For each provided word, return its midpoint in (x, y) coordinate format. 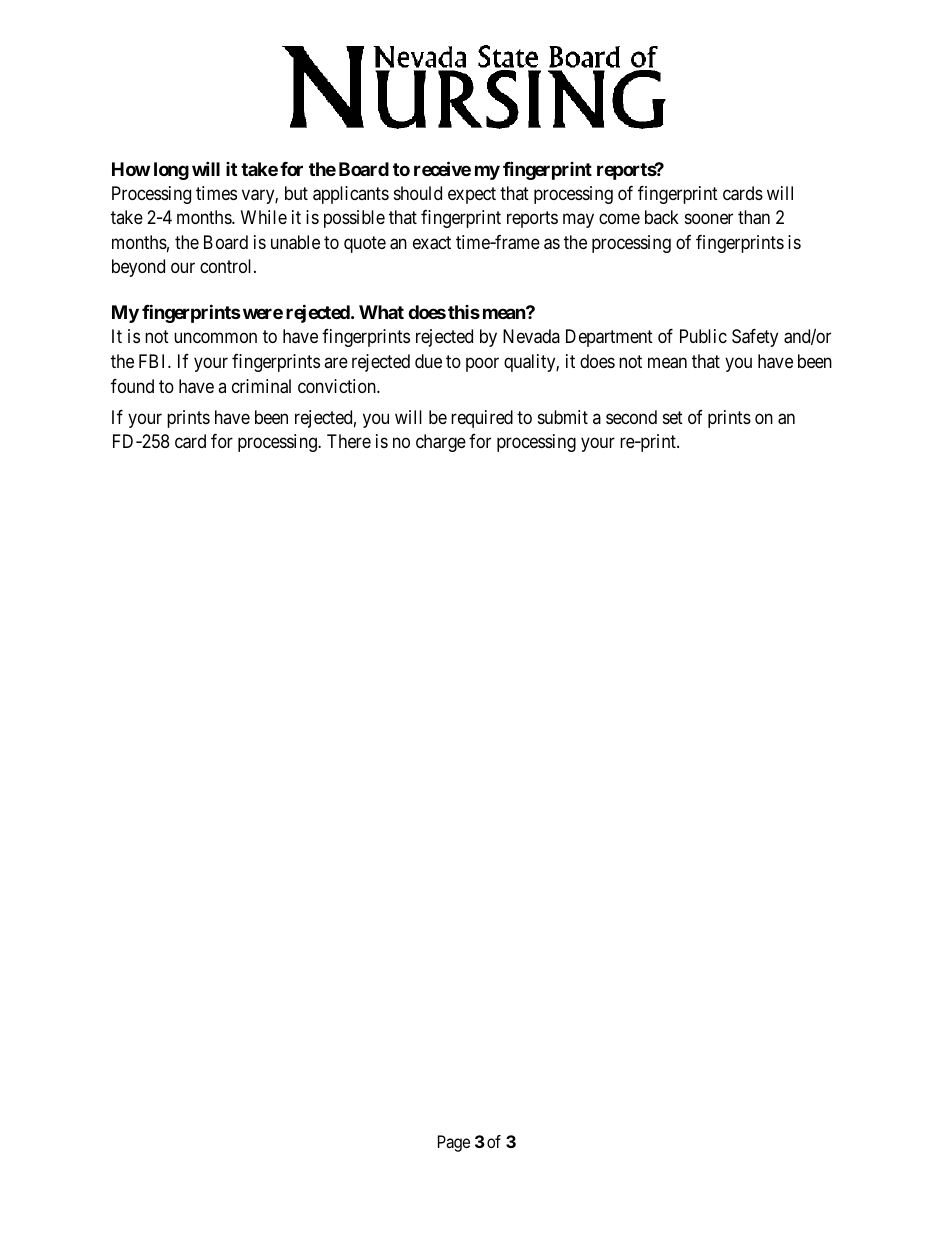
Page (454, 1143)
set (673, 417)
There (349, 441)
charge (441, 443)
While (264, 217)
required (482, 419)
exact (432, 243)
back (662, 217)
